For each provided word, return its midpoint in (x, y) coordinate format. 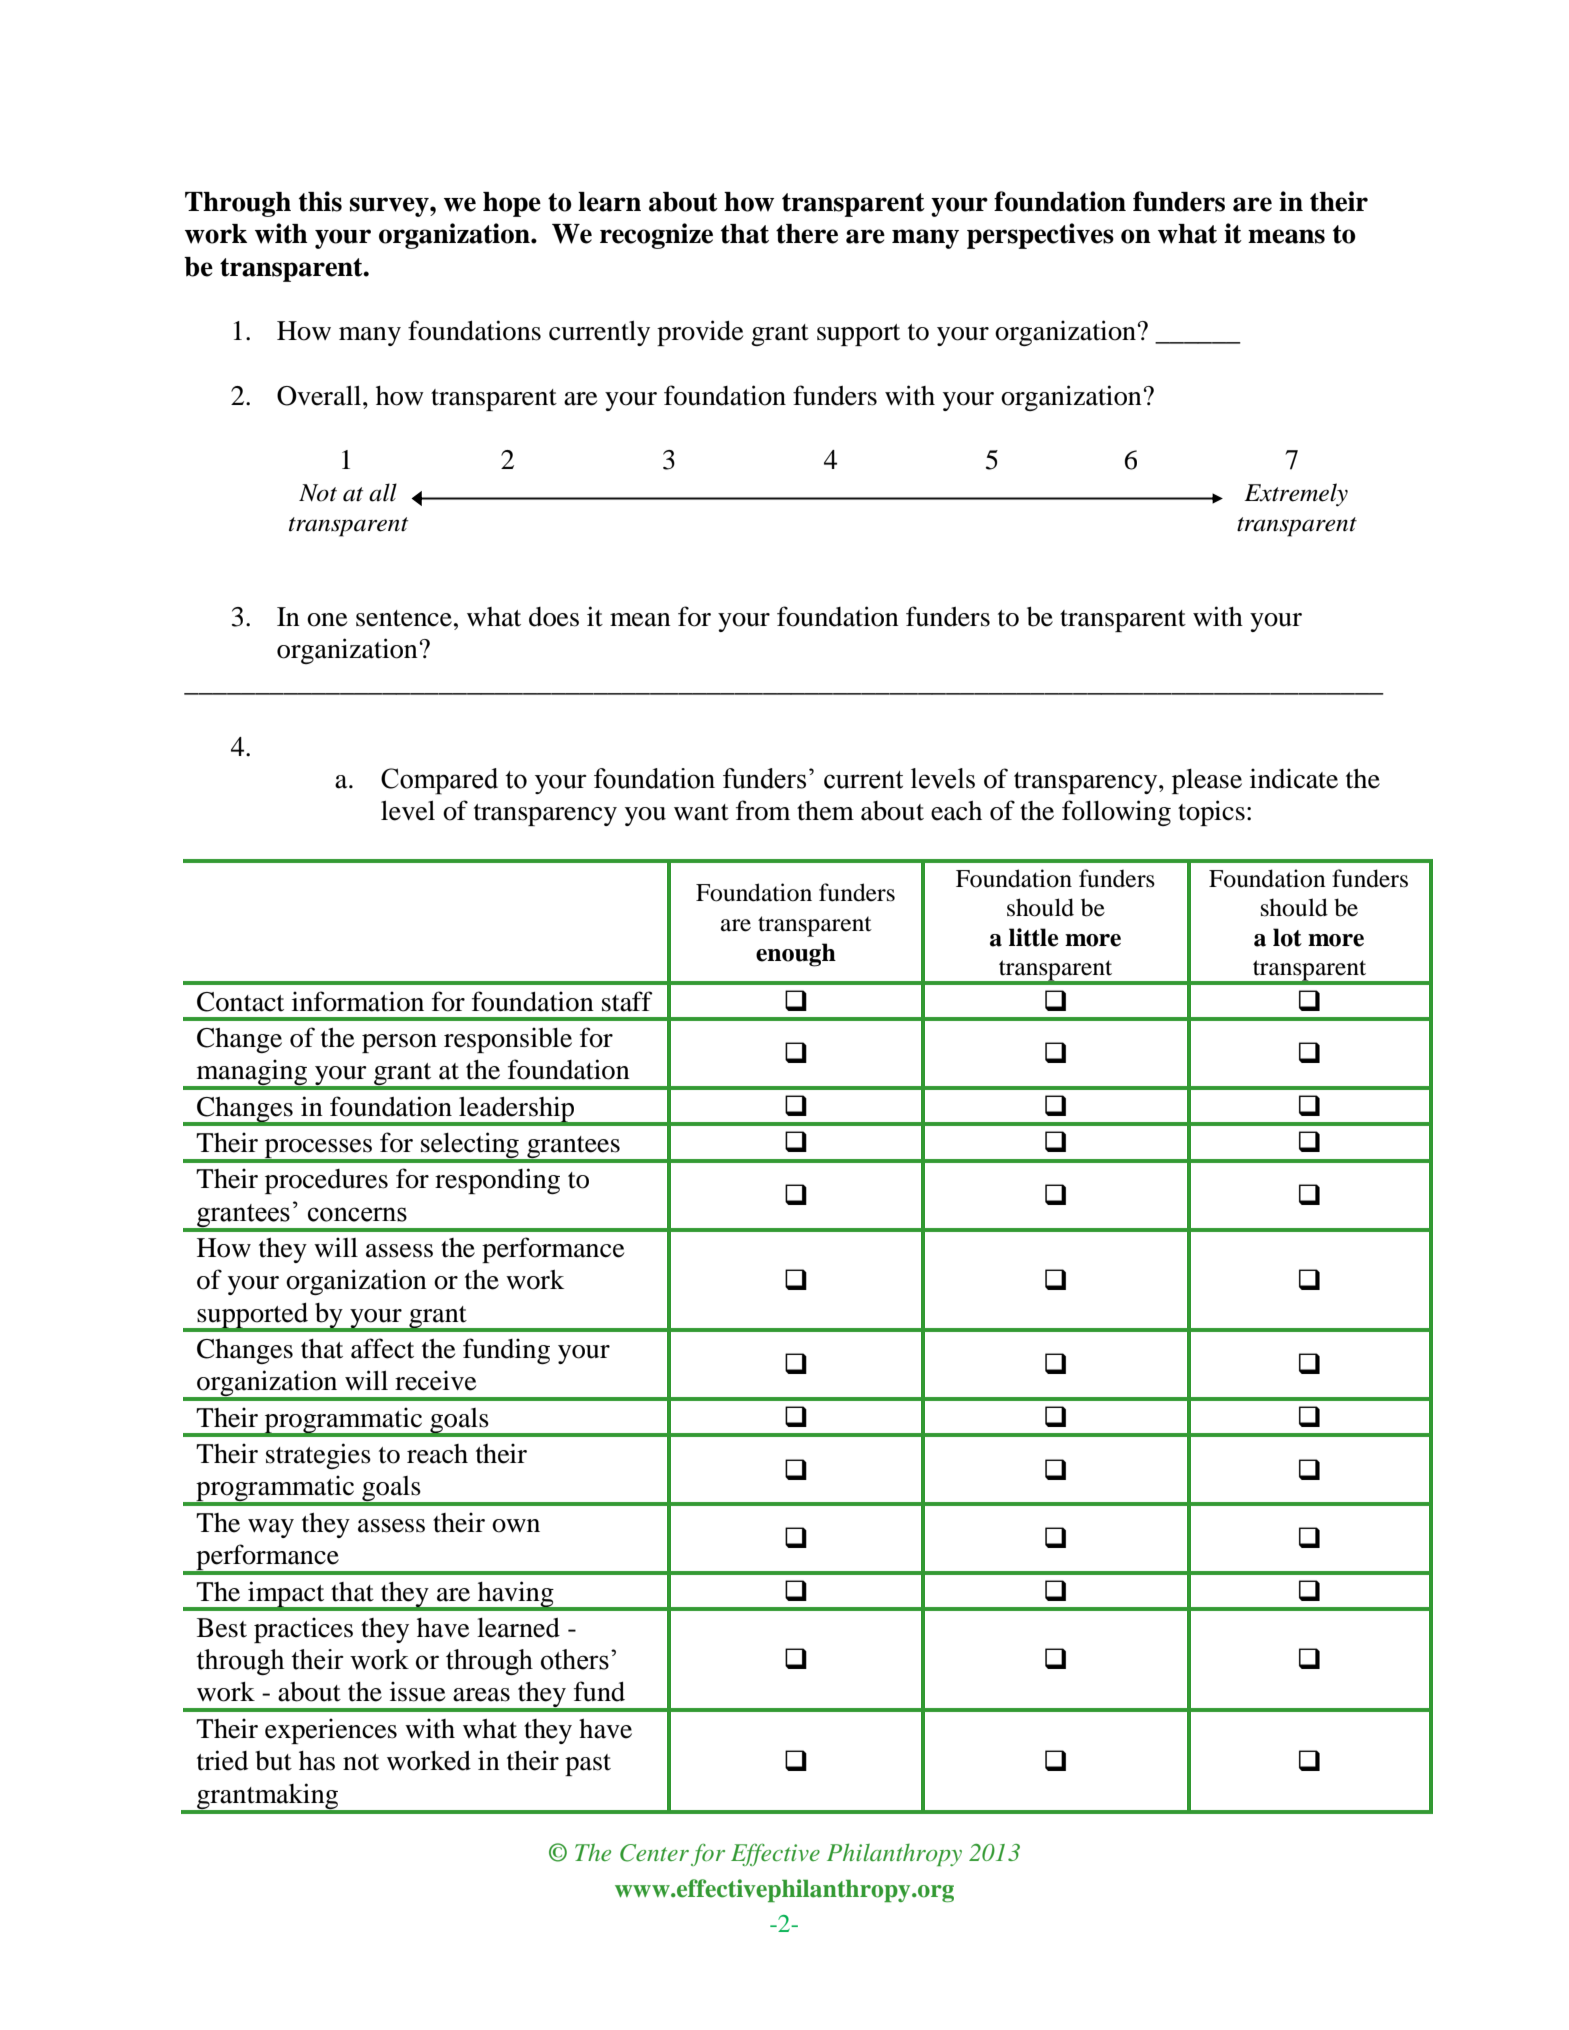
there (807, 234)
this (320, 201)
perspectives (1040, 236)
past (588, 1765)
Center (654, 1853)
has (317, 1761)
